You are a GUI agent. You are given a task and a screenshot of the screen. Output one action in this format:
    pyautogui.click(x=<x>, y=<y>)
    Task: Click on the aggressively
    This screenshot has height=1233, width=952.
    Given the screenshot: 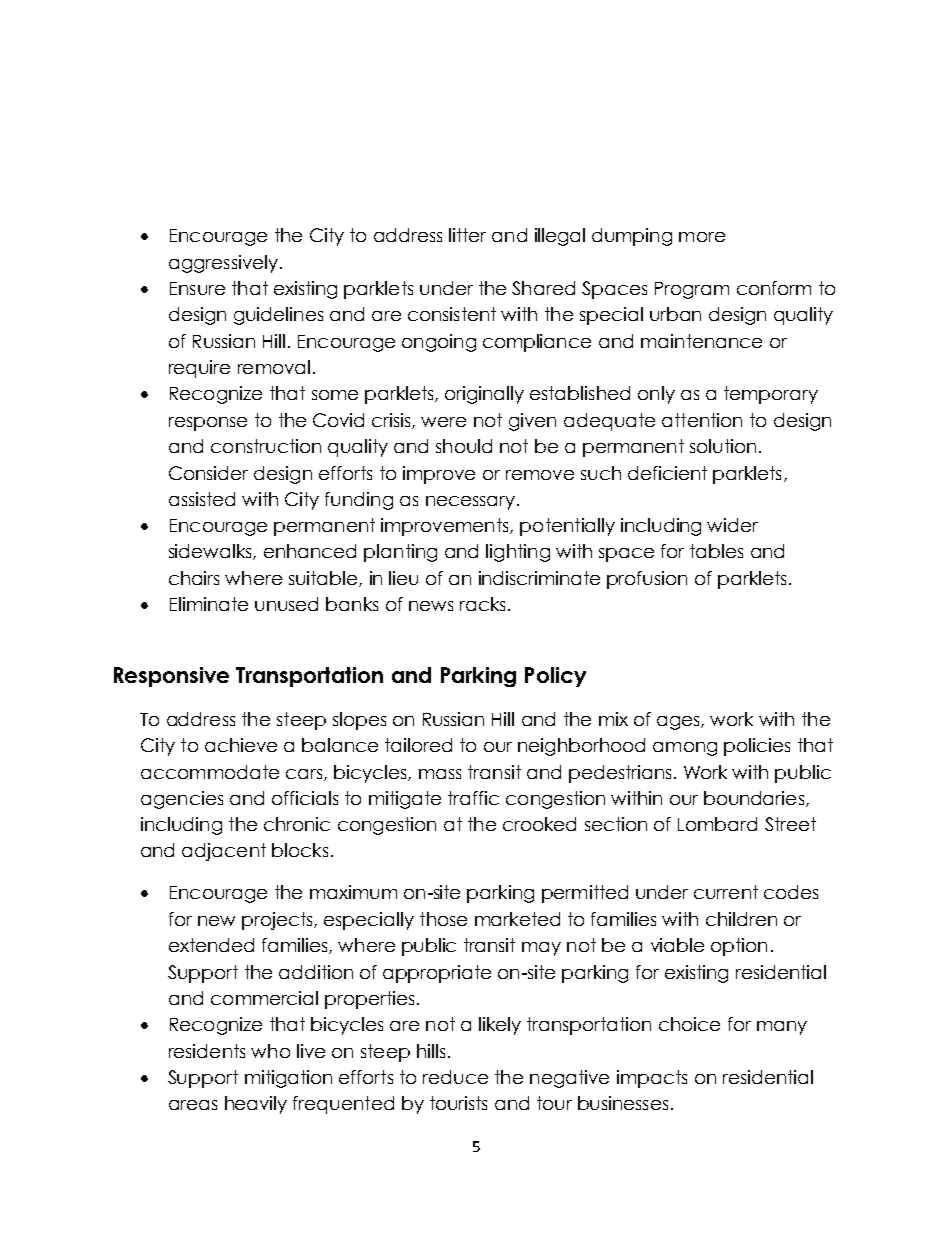 What is the action you would take?
    pyautogui.click(x=223, y=264)
